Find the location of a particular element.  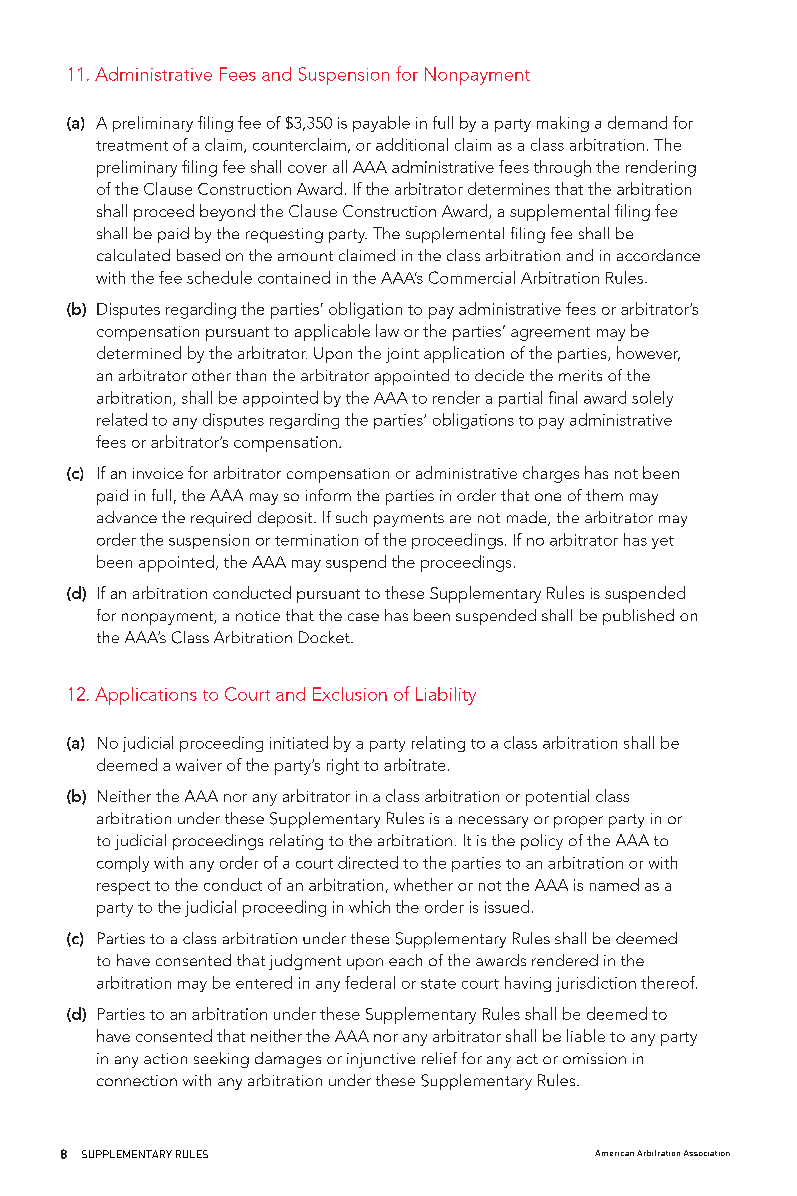

demand is located at coordinates (637, 122).
